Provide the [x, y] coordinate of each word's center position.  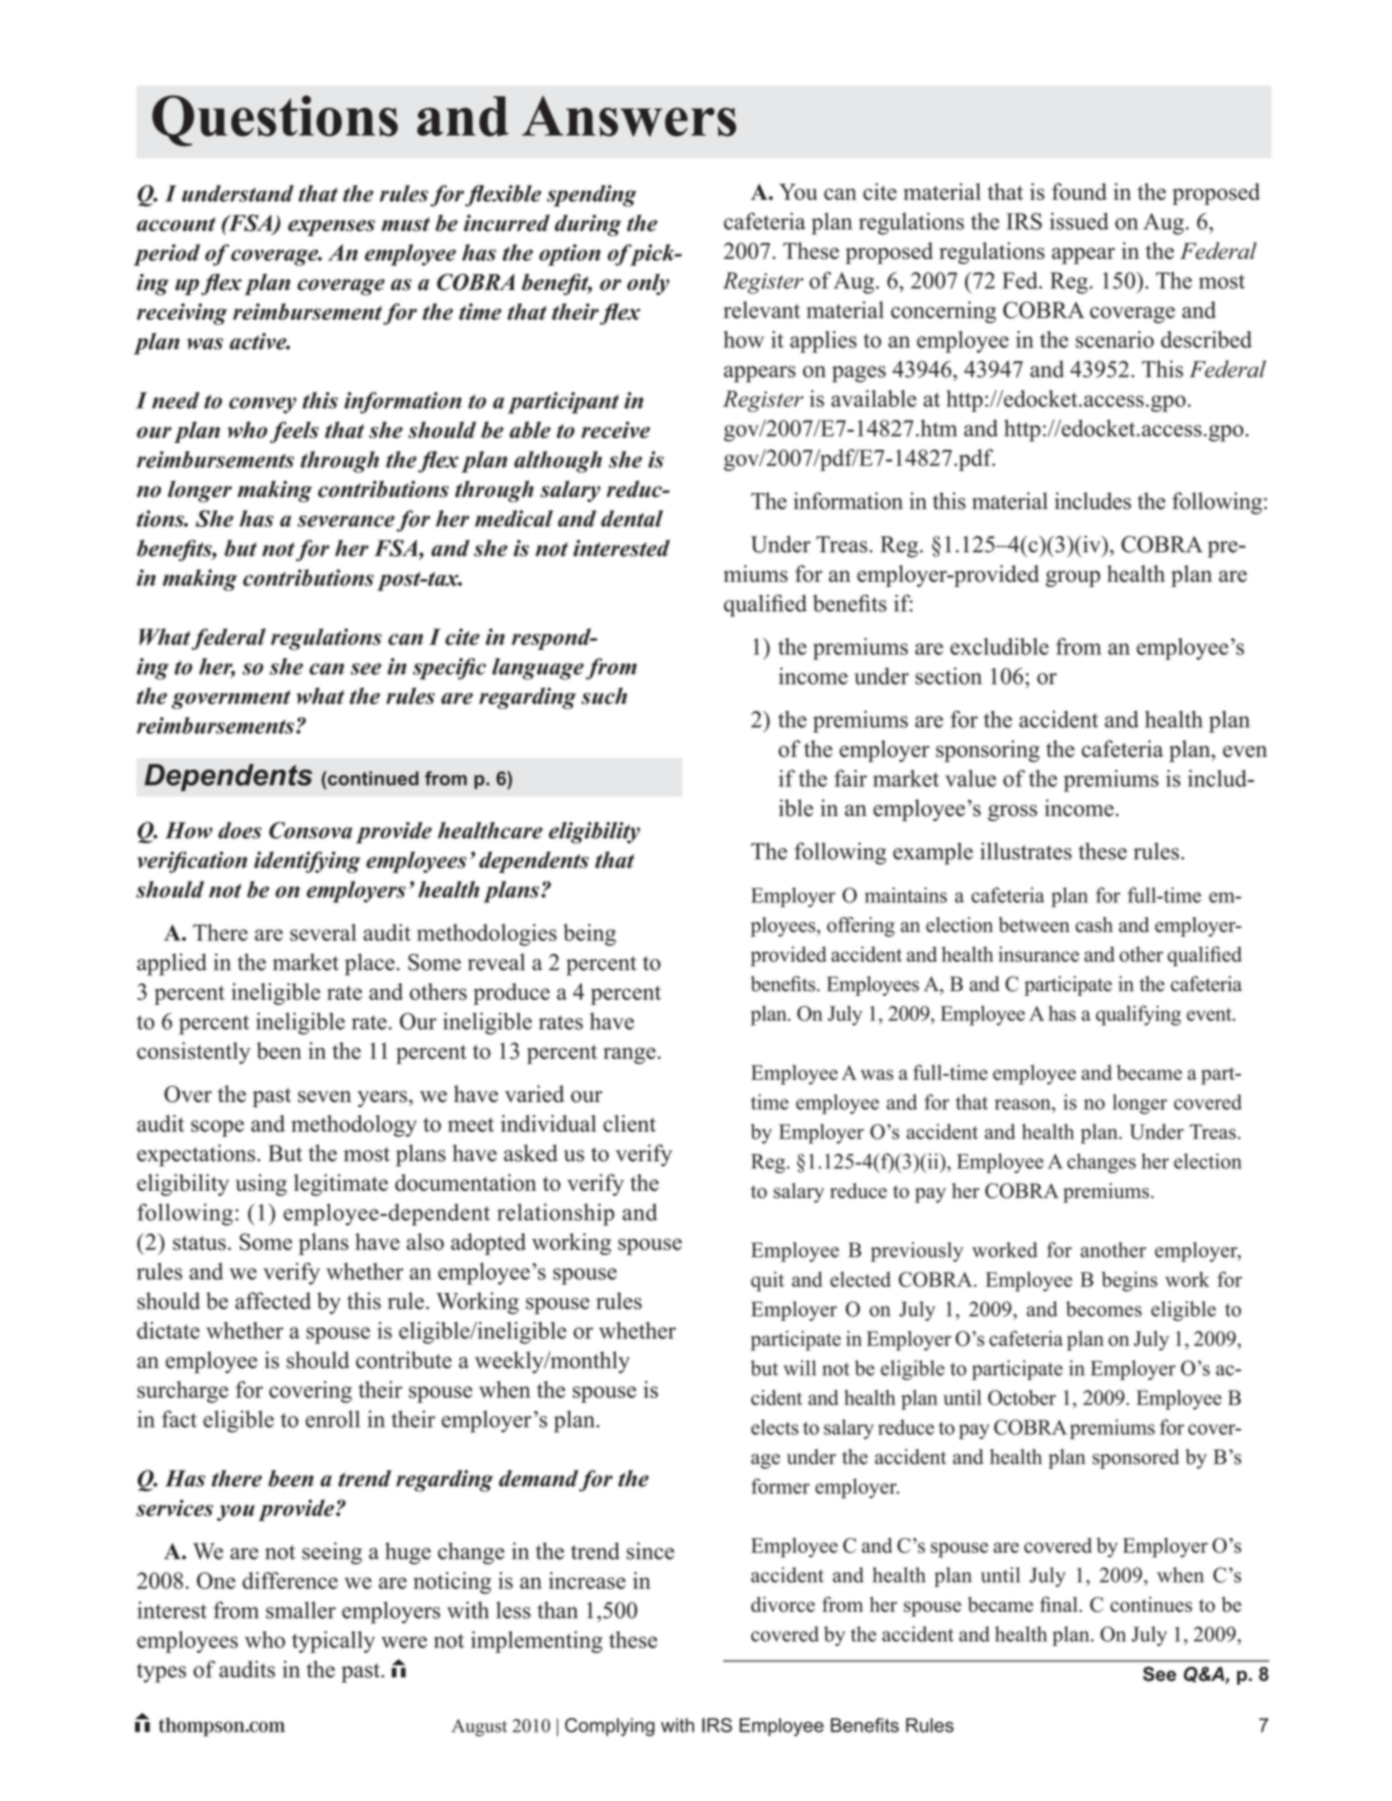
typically [333, 1642]
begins [1129, 1281]
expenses [331, 228]
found [1079, 191]
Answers [629, 116]
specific [449, 669]
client [629, 1123]
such [604, 696]
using [261, 1185]
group [1073, 578]
